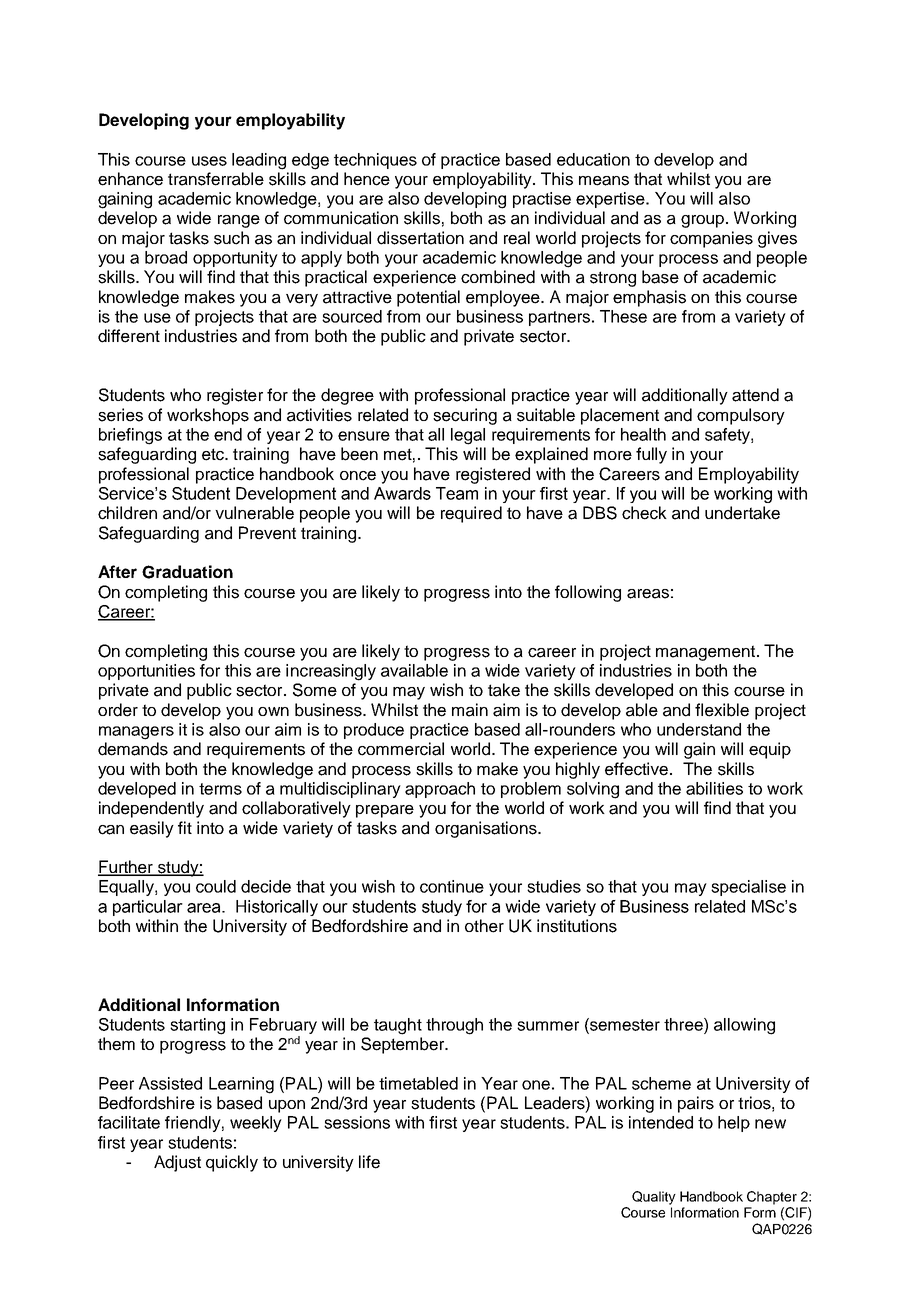 This image has height=1308, width=924. Describe the element at coordinates (146, 672) in the image. I see `opportunities` at that location.
